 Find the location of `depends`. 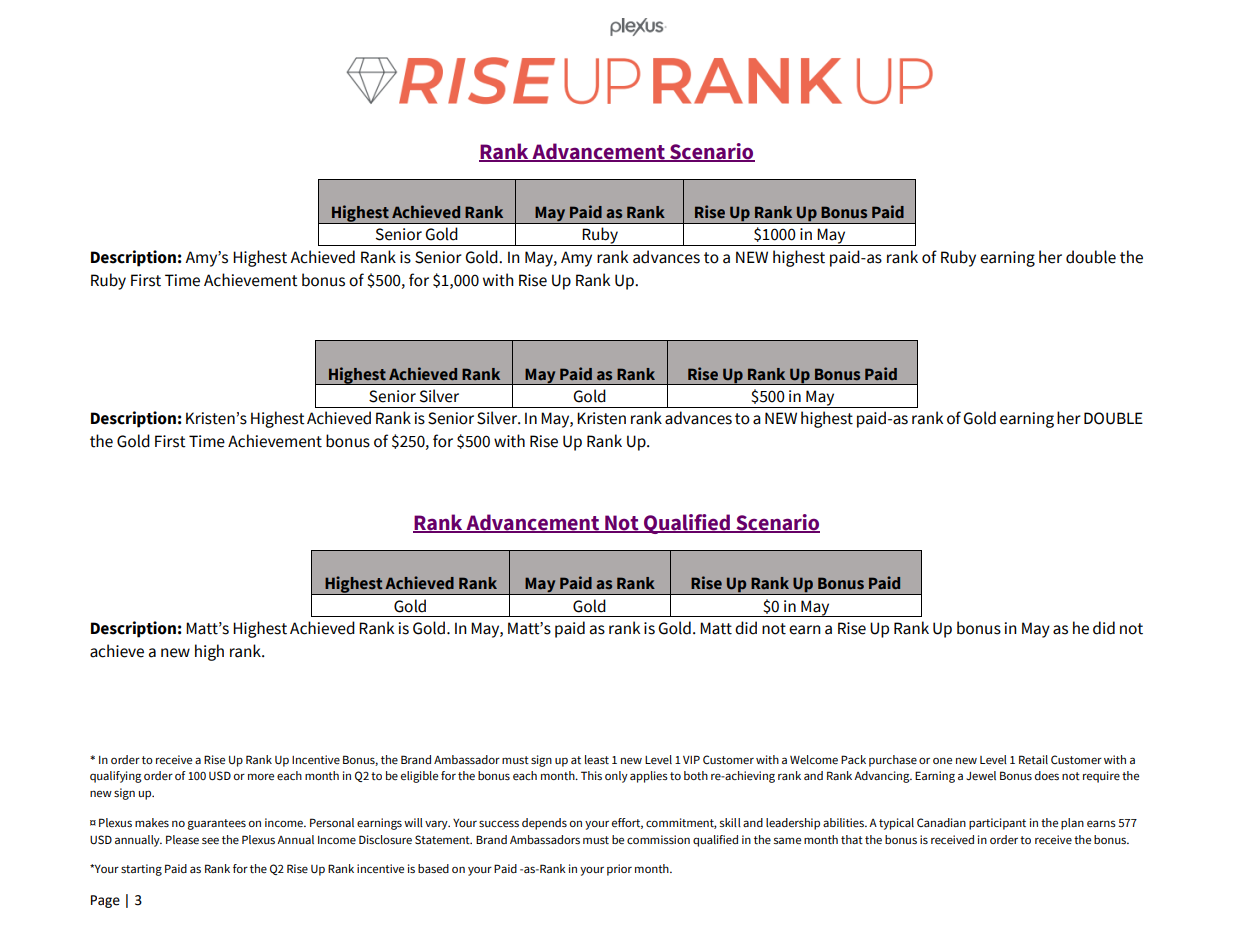

depends is located at coordinates (544, 824).
